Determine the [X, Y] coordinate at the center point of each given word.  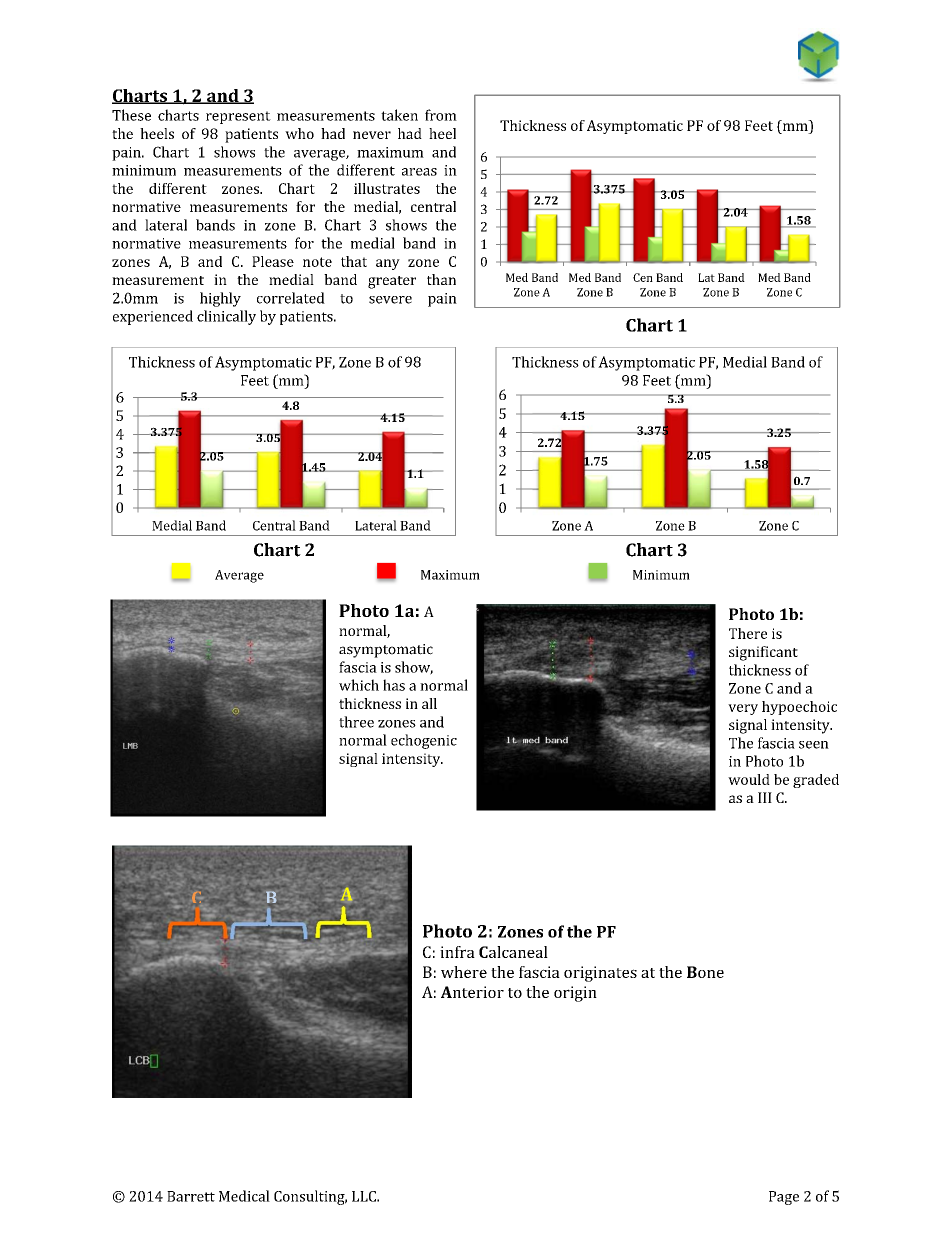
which [359, 685]
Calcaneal [513, 952]
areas [419, 172]
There [748, 633]
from [441, 115]
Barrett [191, 1196]
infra [457, 952]
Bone [705, 972]
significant [763, 653]
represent [238, 117]
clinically [226, 317]
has [394, 685]
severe [390, 300]
